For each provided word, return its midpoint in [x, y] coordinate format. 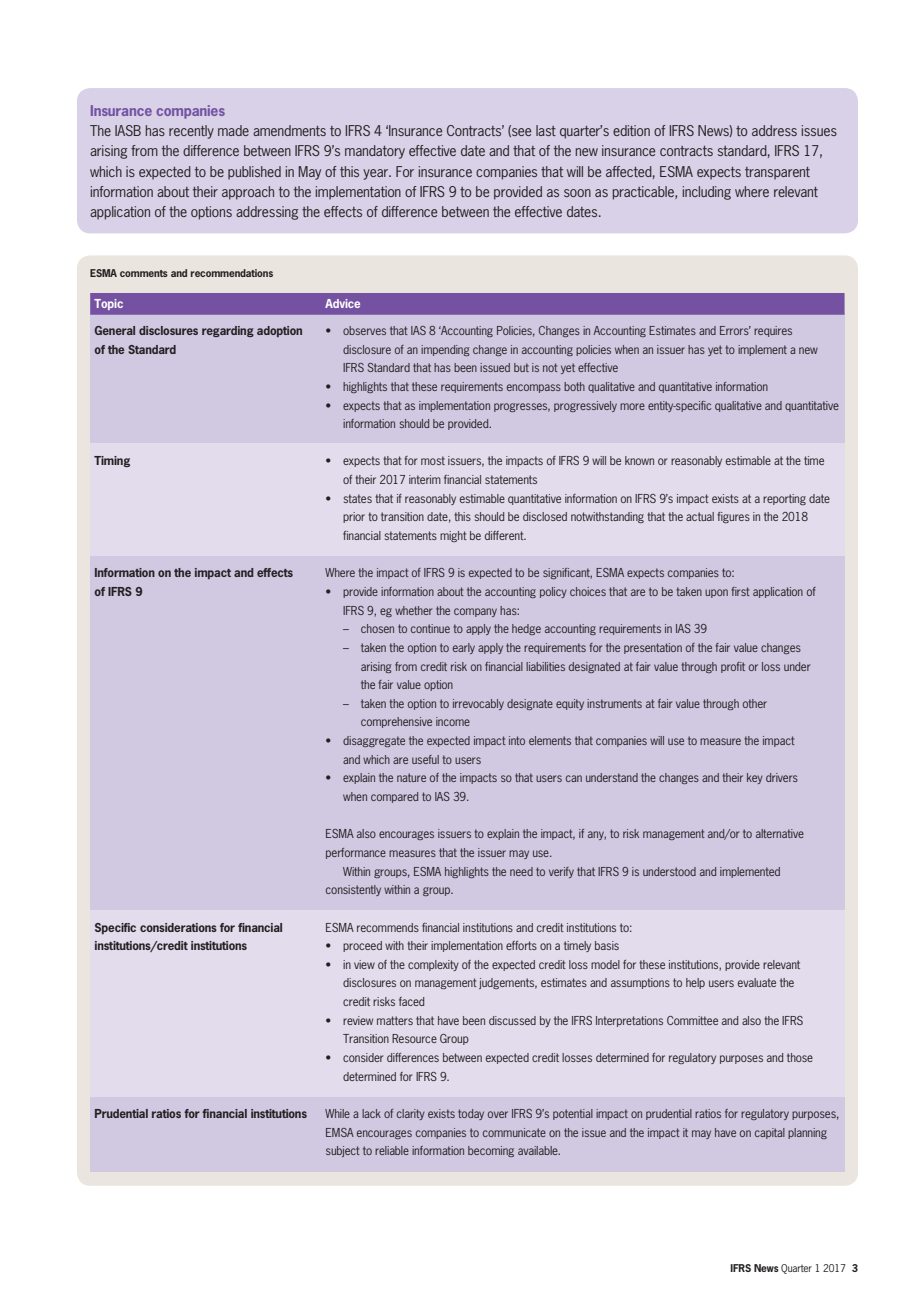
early [464, 648]
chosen [377, 628]
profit [733, 667]
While [337, 1113]
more [632, 406]
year [376, 174]
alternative [780, 833]
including [707, 193]
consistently [353, 890]
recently [191, 132]
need [521, 871]
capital [770, 1133]
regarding [228, 331]
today [471, 1114]
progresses [522, 407]
